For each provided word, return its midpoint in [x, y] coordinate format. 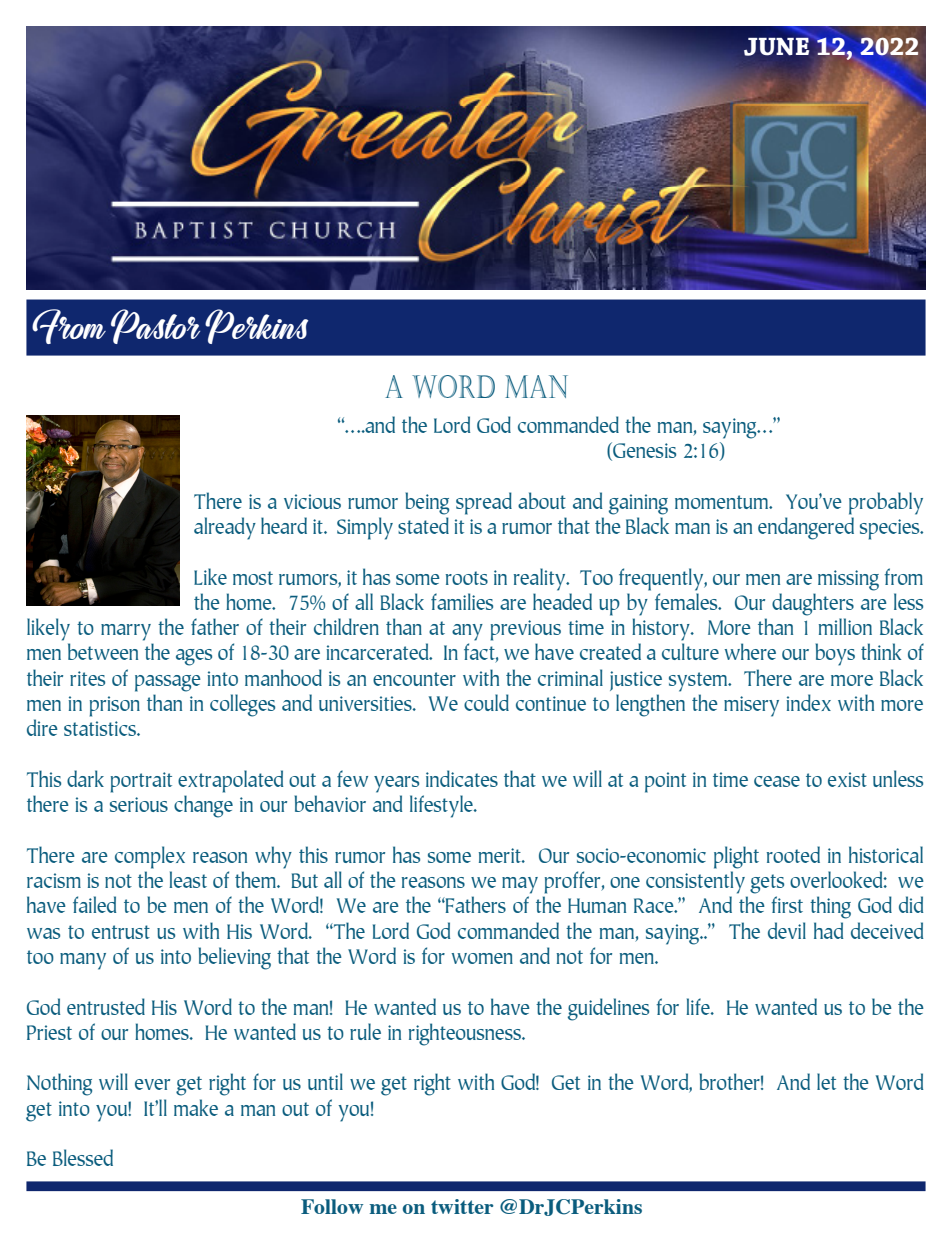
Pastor [155, 326]
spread [484, 503]
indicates [462, 778]
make [196, 1107]
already [225, 528]
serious [139, 804]
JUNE [778, 45]
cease [777, 781]
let [826, 1081]
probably [886, 503]
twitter [462, 1206]
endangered [806, 528]
